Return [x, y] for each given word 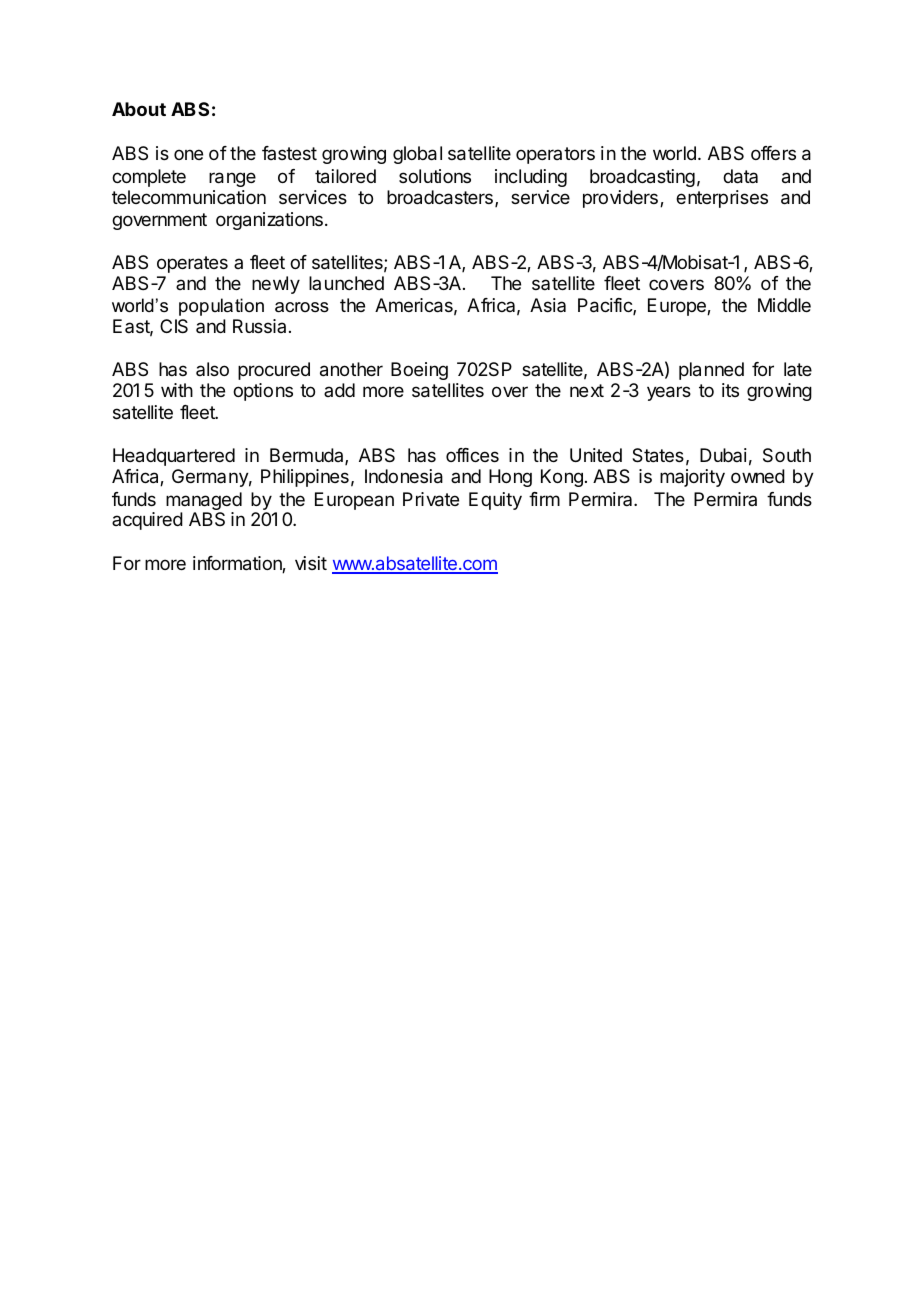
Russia [259, 326]
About [139, 109]
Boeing [419, 371]
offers [773, 153]
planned [711, 371]
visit [311, 563]
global [417, 155]
